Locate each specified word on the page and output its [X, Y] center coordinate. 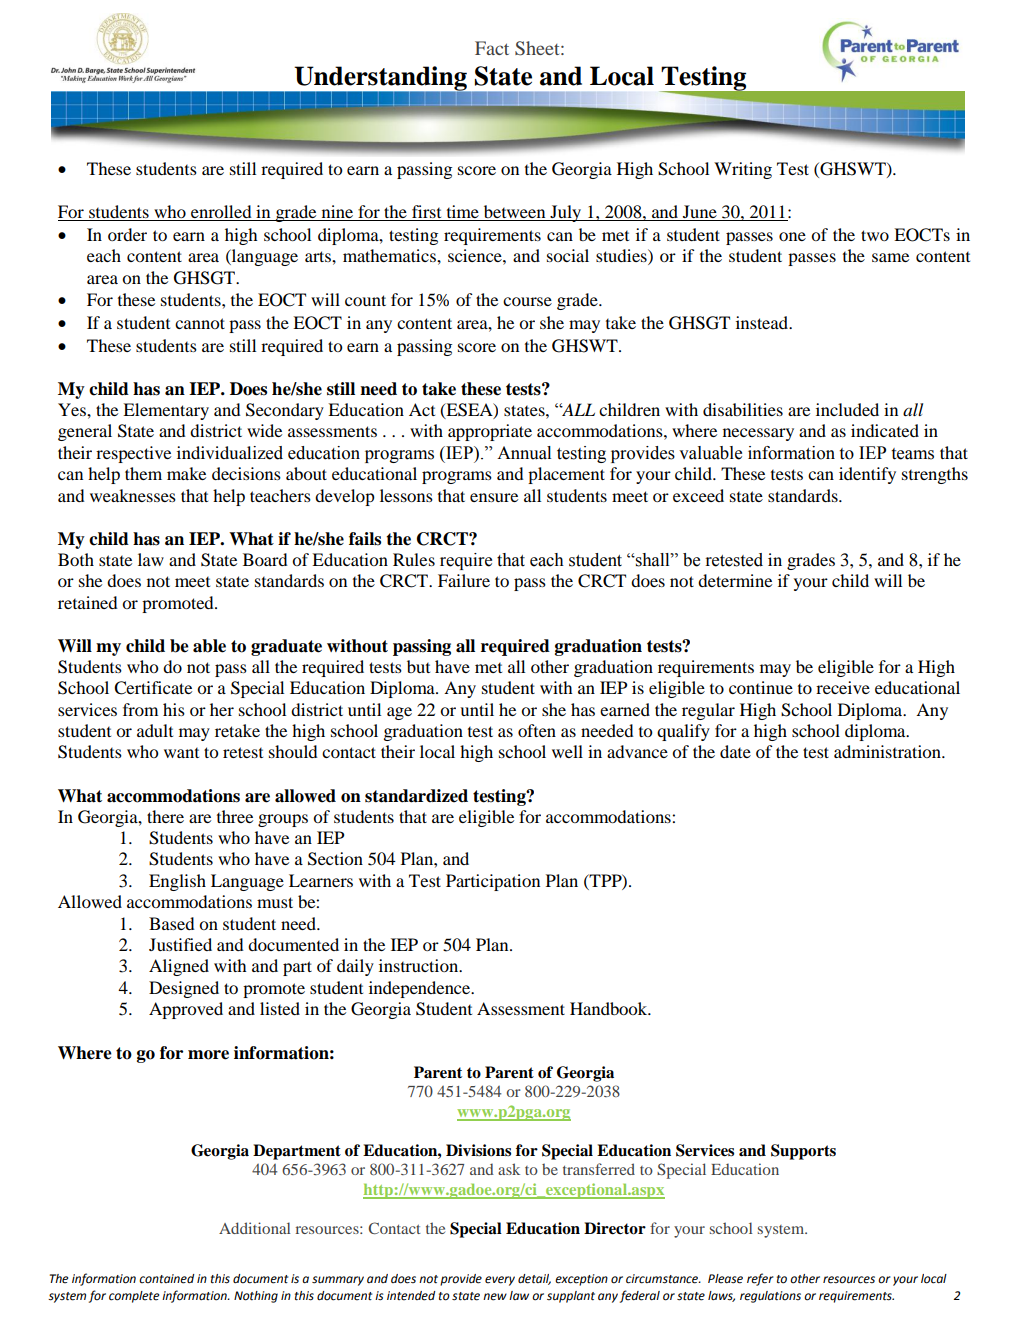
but [418, 666]
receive [843, 687]
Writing [743, 170]
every [500, 1281]
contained [166, 1279]
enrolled [221, 213]
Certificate [153, 688]
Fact [492, 48]
